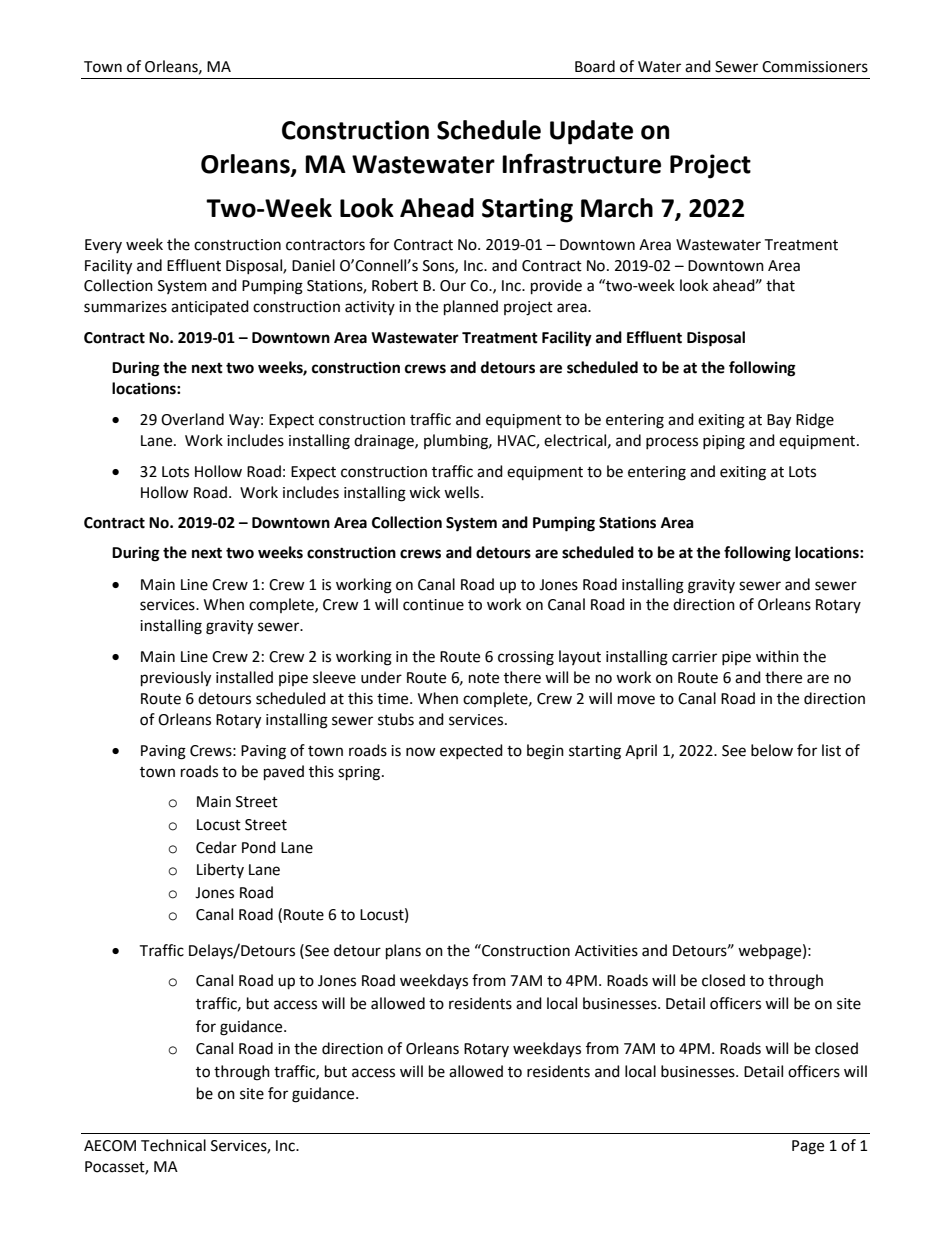 This page has height=1233, width=952. What do you see at coordinates (591, 132) in the page?
I see `Update` at bounding box center [591, 132].
